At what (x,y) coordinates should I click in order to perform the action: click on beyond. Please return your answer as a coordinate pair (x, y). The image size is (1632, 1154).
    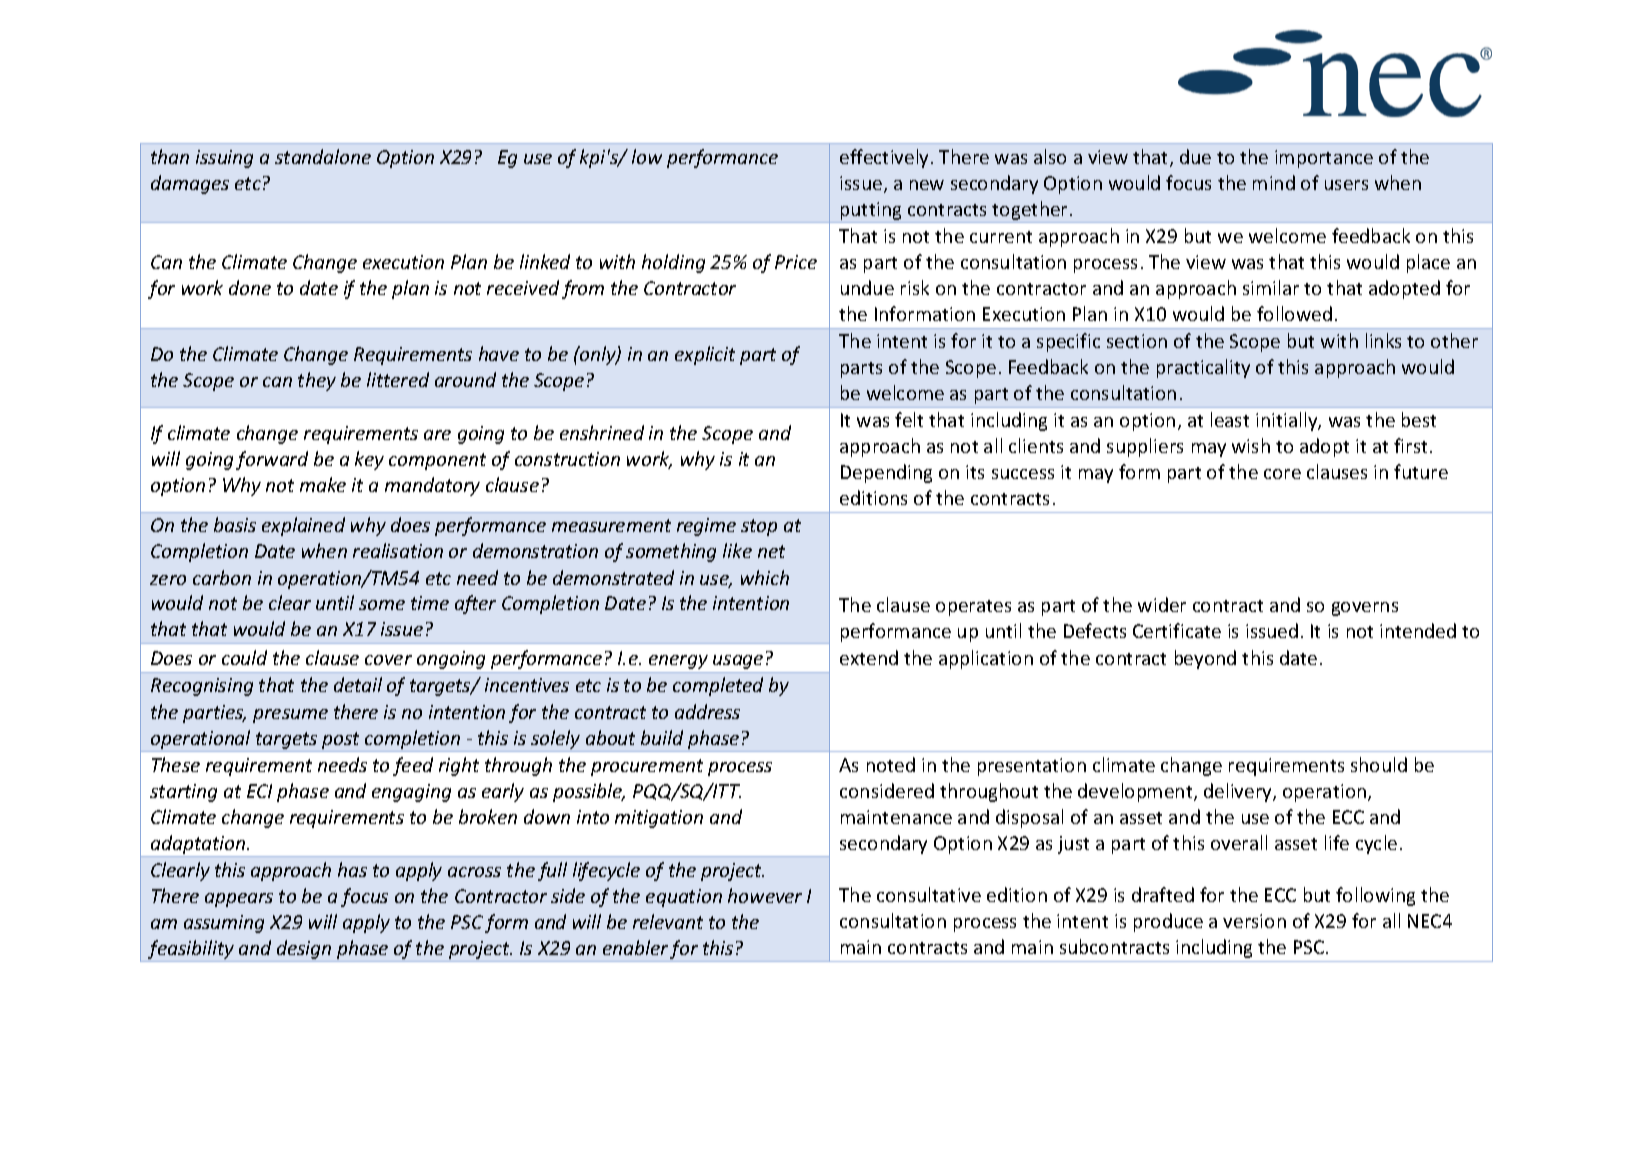
    Looking at the image, I should click on (1205, 659).
